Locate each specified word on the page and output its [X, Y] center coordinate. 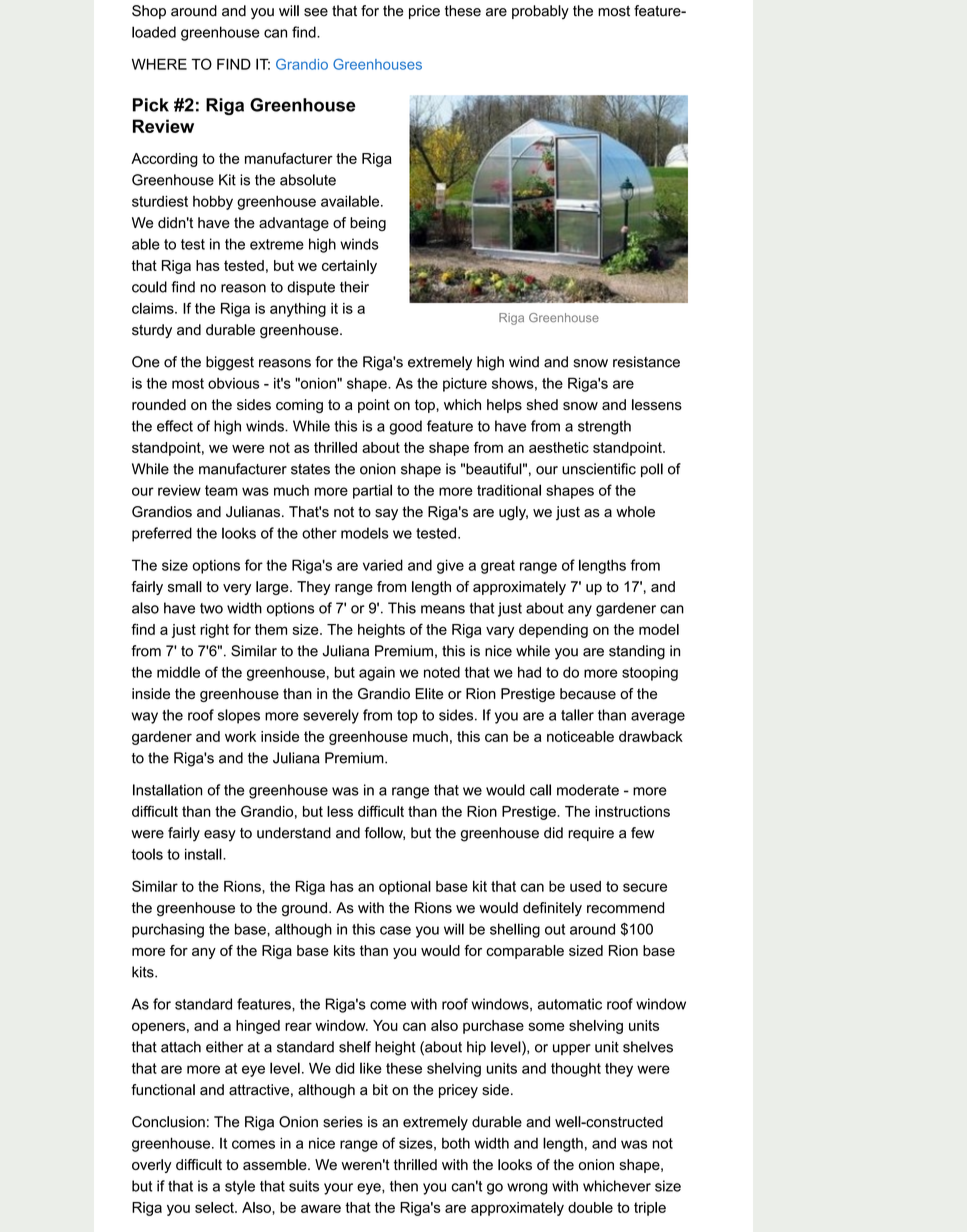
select [215, 1207]
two [211, 608]
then [404, 1186]
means [443, 609]
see [316, 12]
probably [540, 12]
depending [553, 631]
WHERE [159, 64]
